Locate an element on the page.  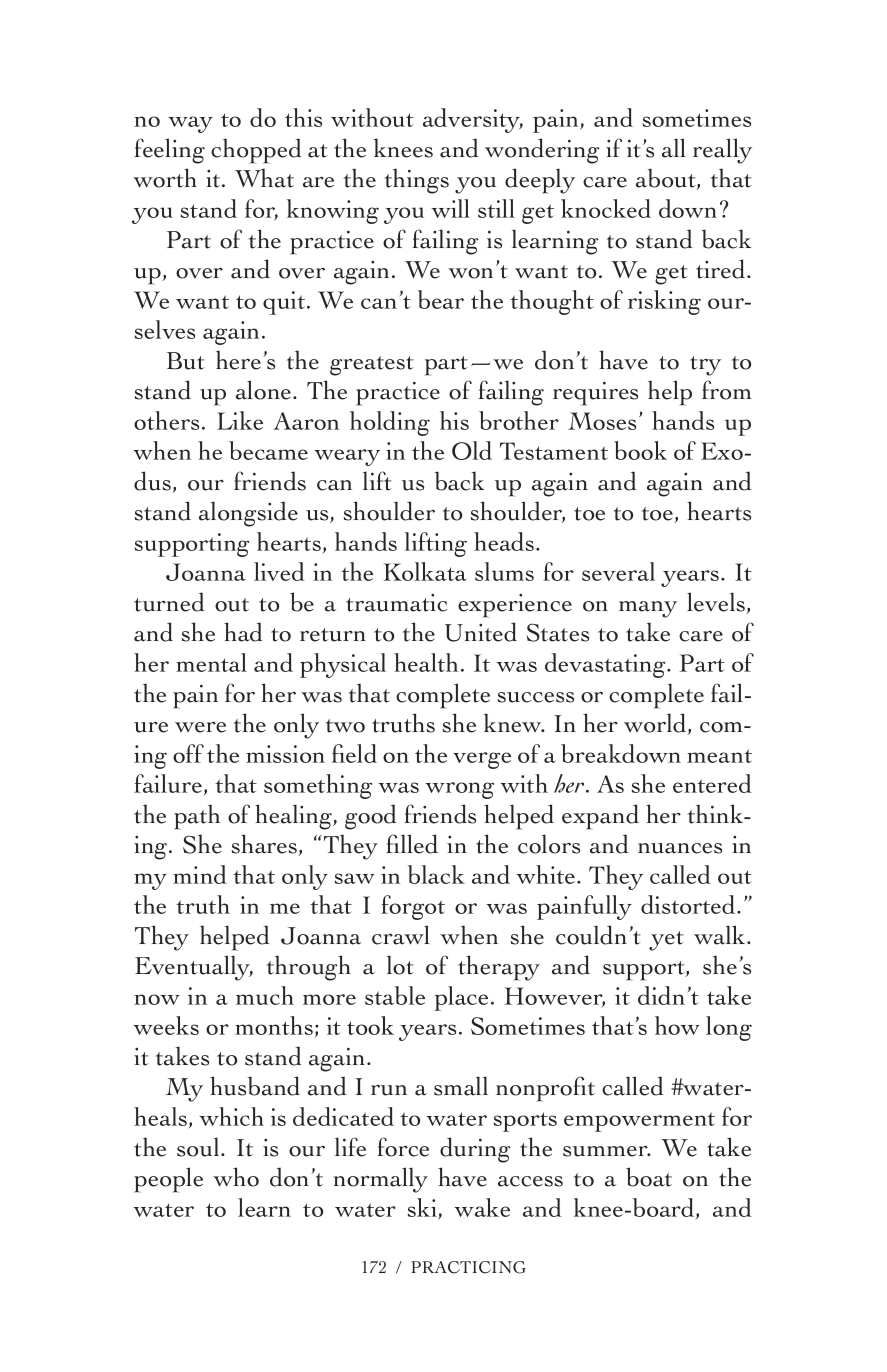
really is located at coordinates (722, 151).
